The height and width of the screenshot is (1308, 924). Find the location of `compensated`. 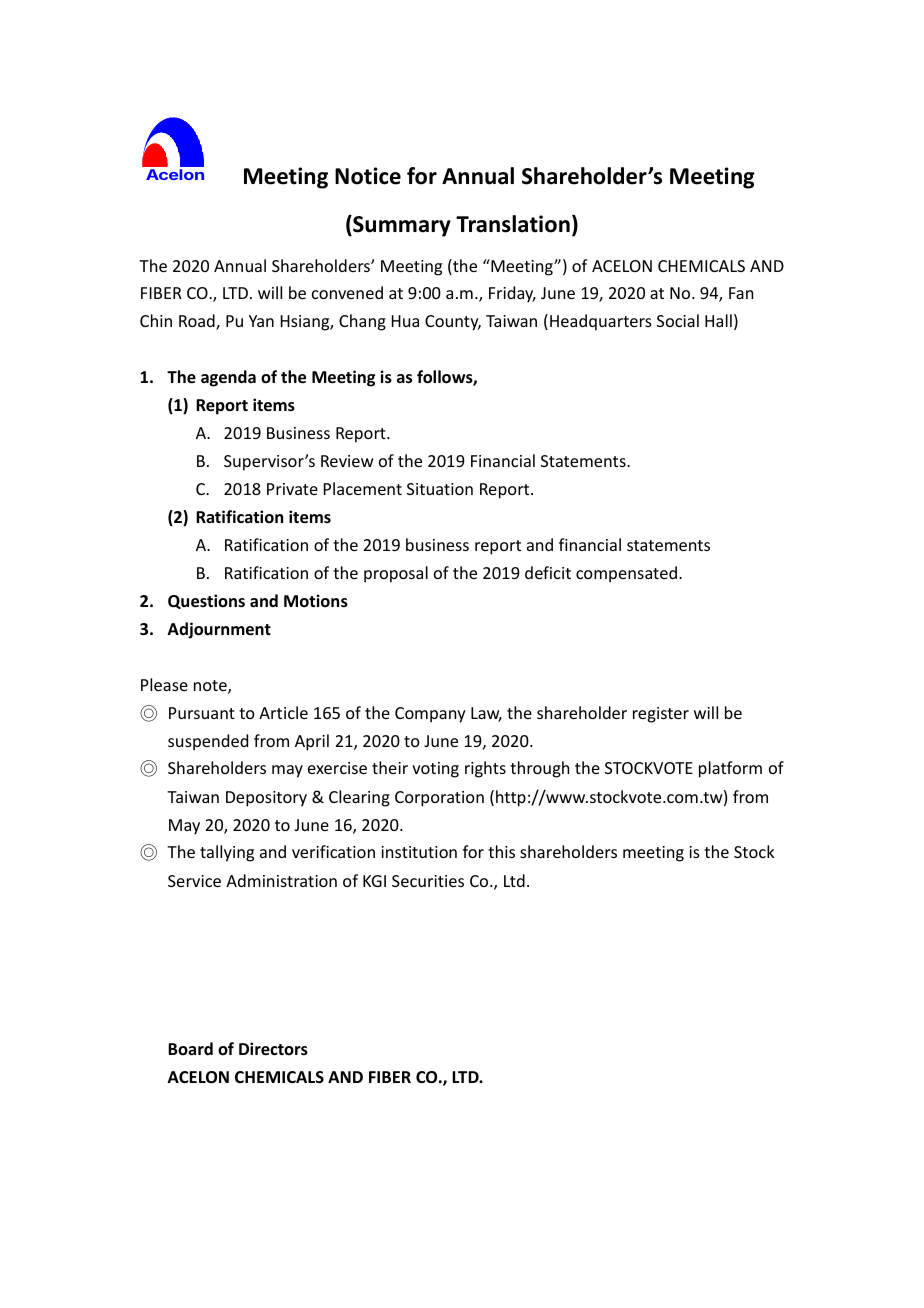

compensated is located at coordinates (626, 574).
